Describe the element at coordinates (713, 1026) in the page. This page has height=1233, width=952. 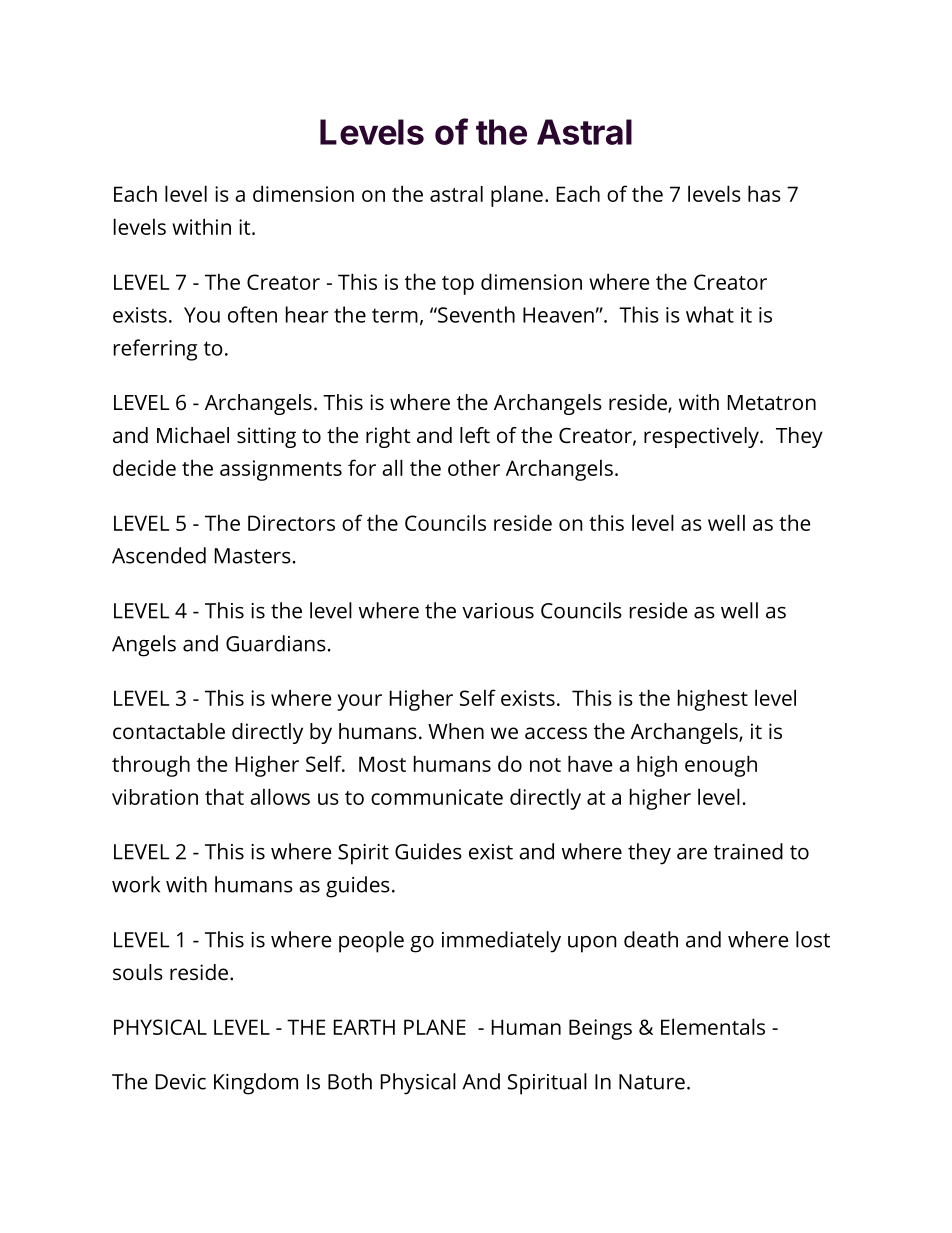
I see `Elementals` at that location.
